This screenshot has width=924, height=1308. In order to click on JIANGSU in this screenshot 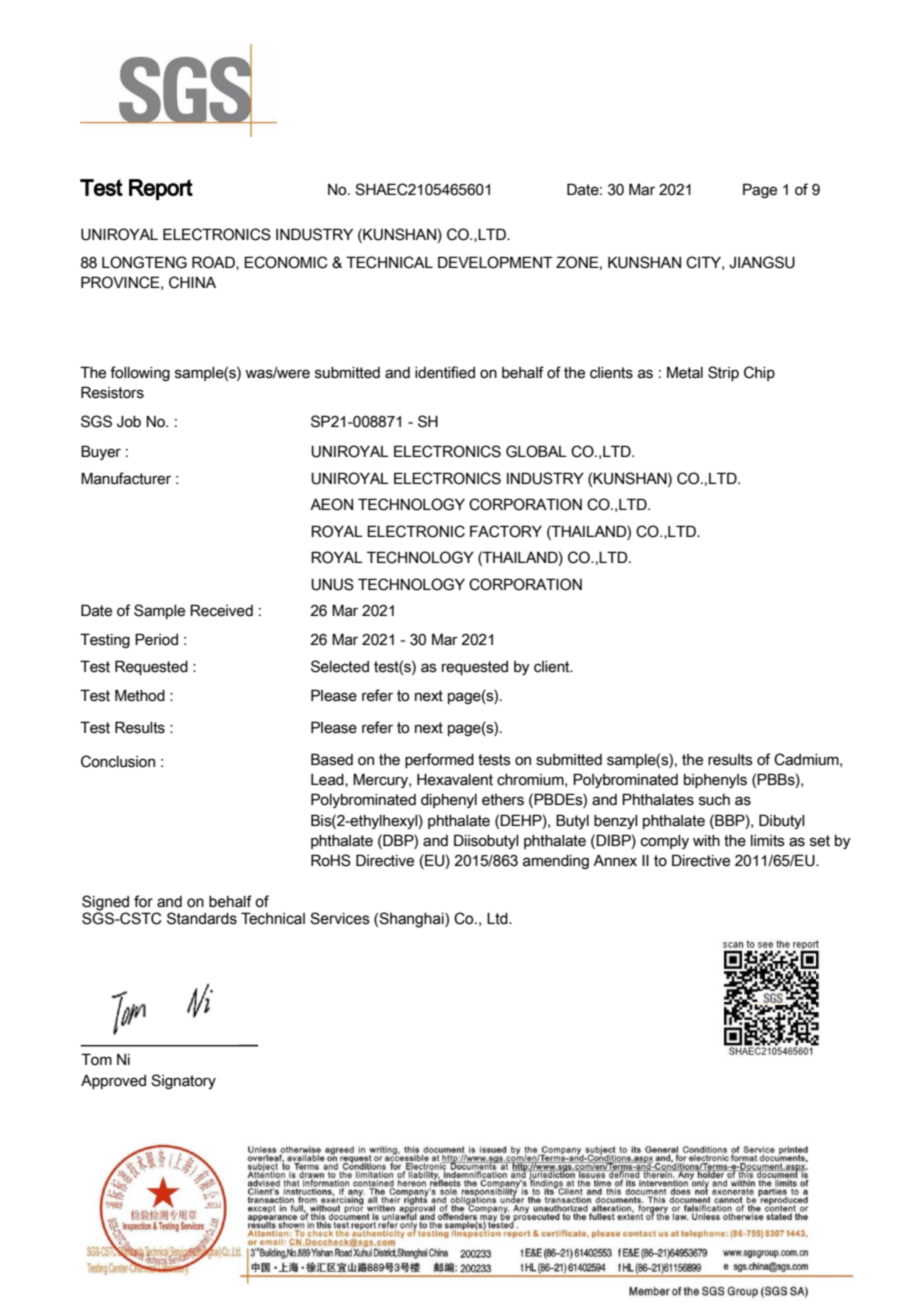, I will do `click(762, 262)`.
